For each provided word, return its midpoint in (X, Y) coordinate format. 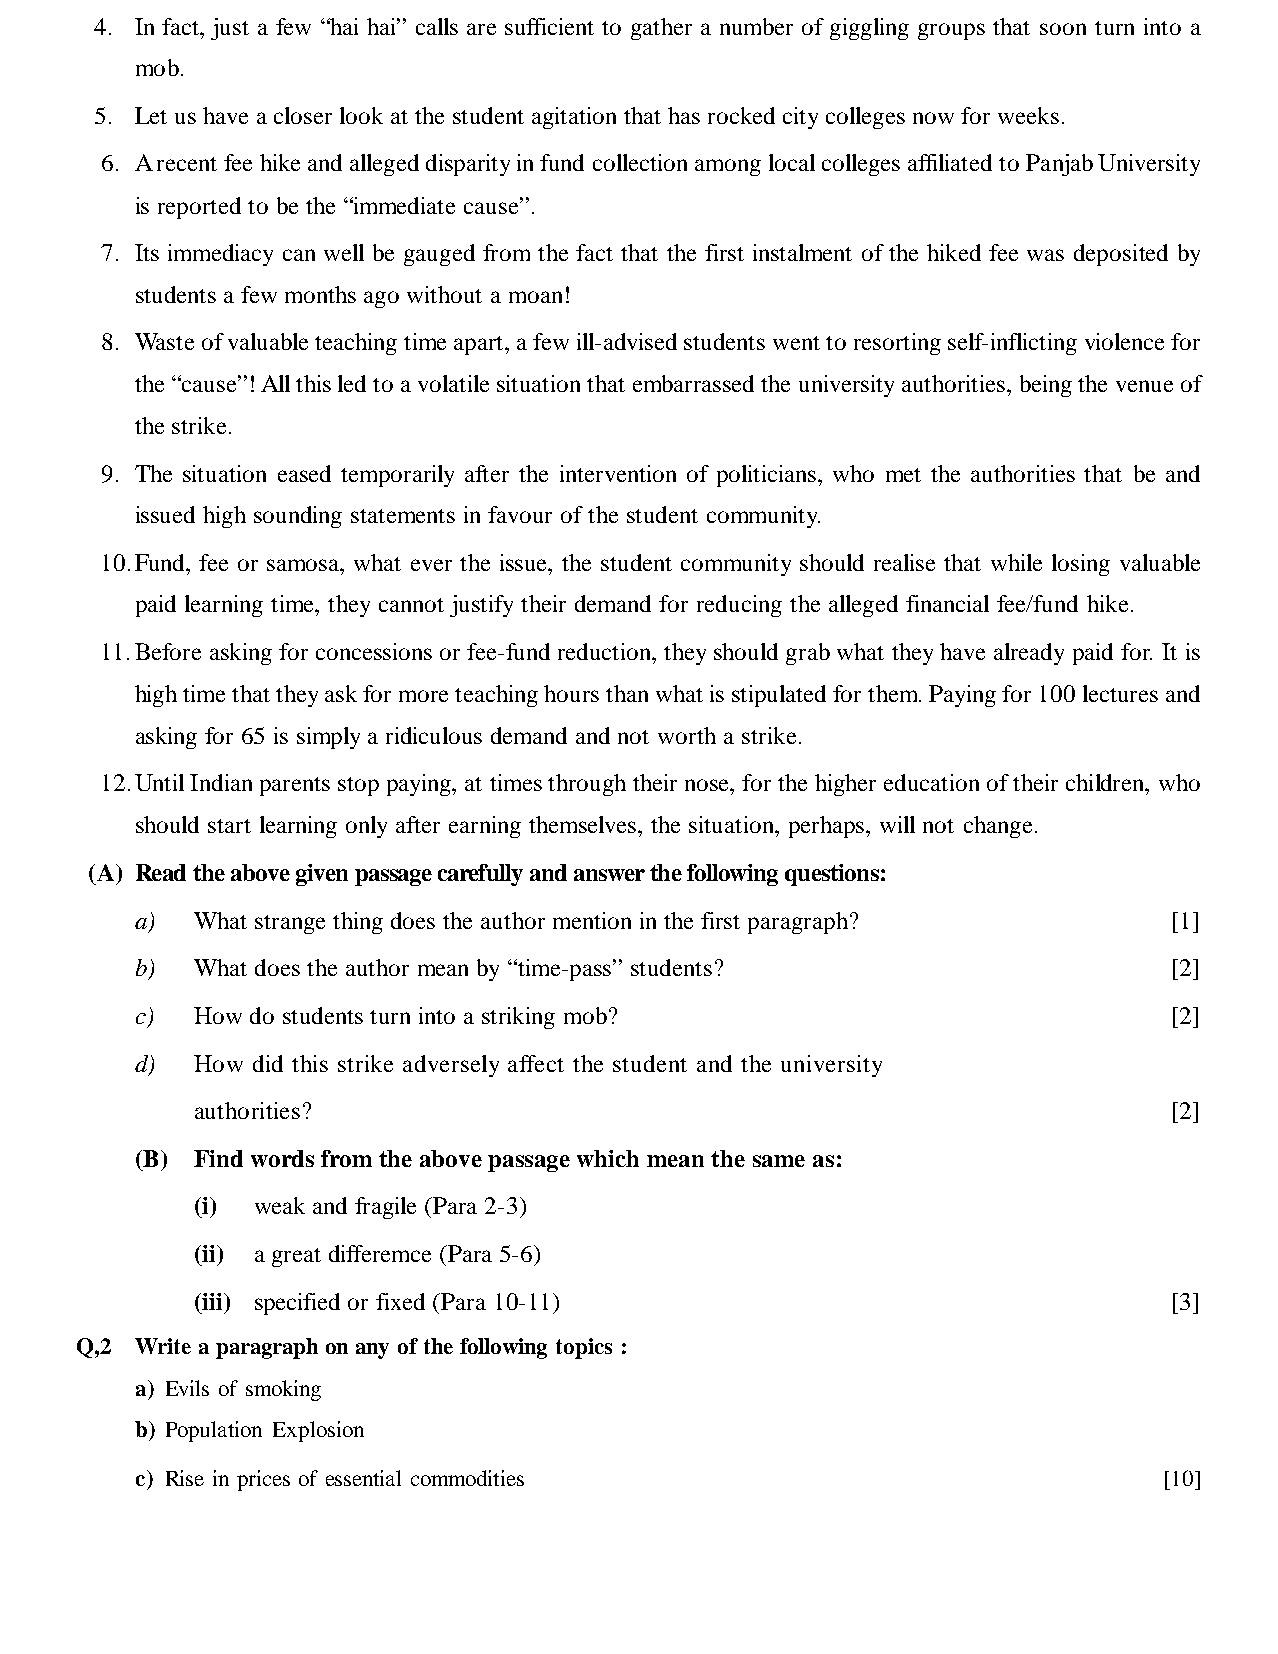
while (1016, 562)
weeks (1028, 115)
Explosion (318, 1431)
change (998, 827)
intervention (618, 473)
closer (303, 115)
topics (584, 1348)
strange (290, 924)
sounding (298, 517)
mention (592, 920)
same (779, 1161)
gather (661, 29)
